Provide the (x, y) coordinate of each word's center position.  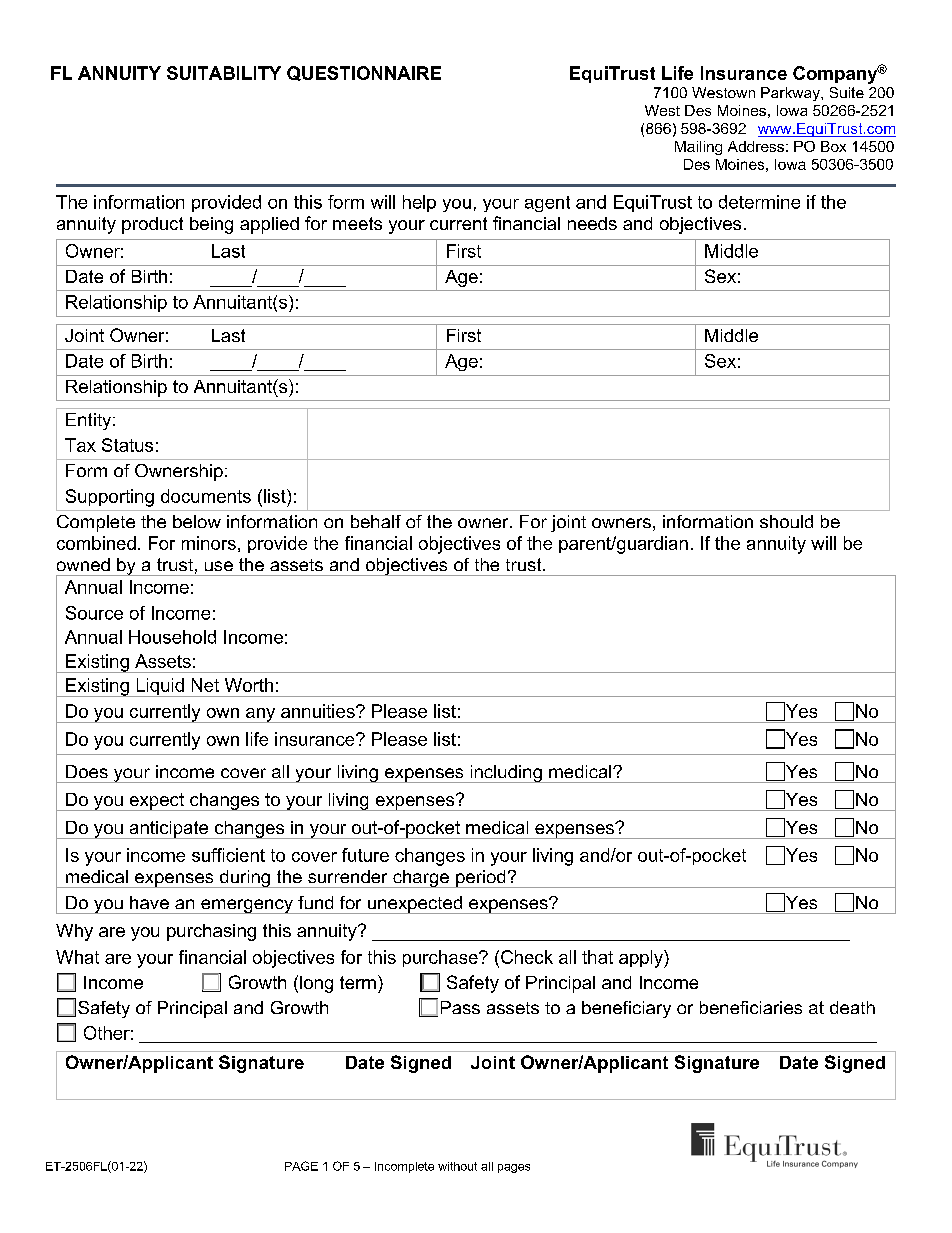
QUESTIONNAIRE (364, 73)
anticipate (169, 830)
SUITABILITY (224, 73)
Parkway (791, 94)
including (506, 774)
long (316, 984)
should (786, 521)
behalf (376, 521)
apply (642, 959)
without (457, 1166)
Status (127, 445)
